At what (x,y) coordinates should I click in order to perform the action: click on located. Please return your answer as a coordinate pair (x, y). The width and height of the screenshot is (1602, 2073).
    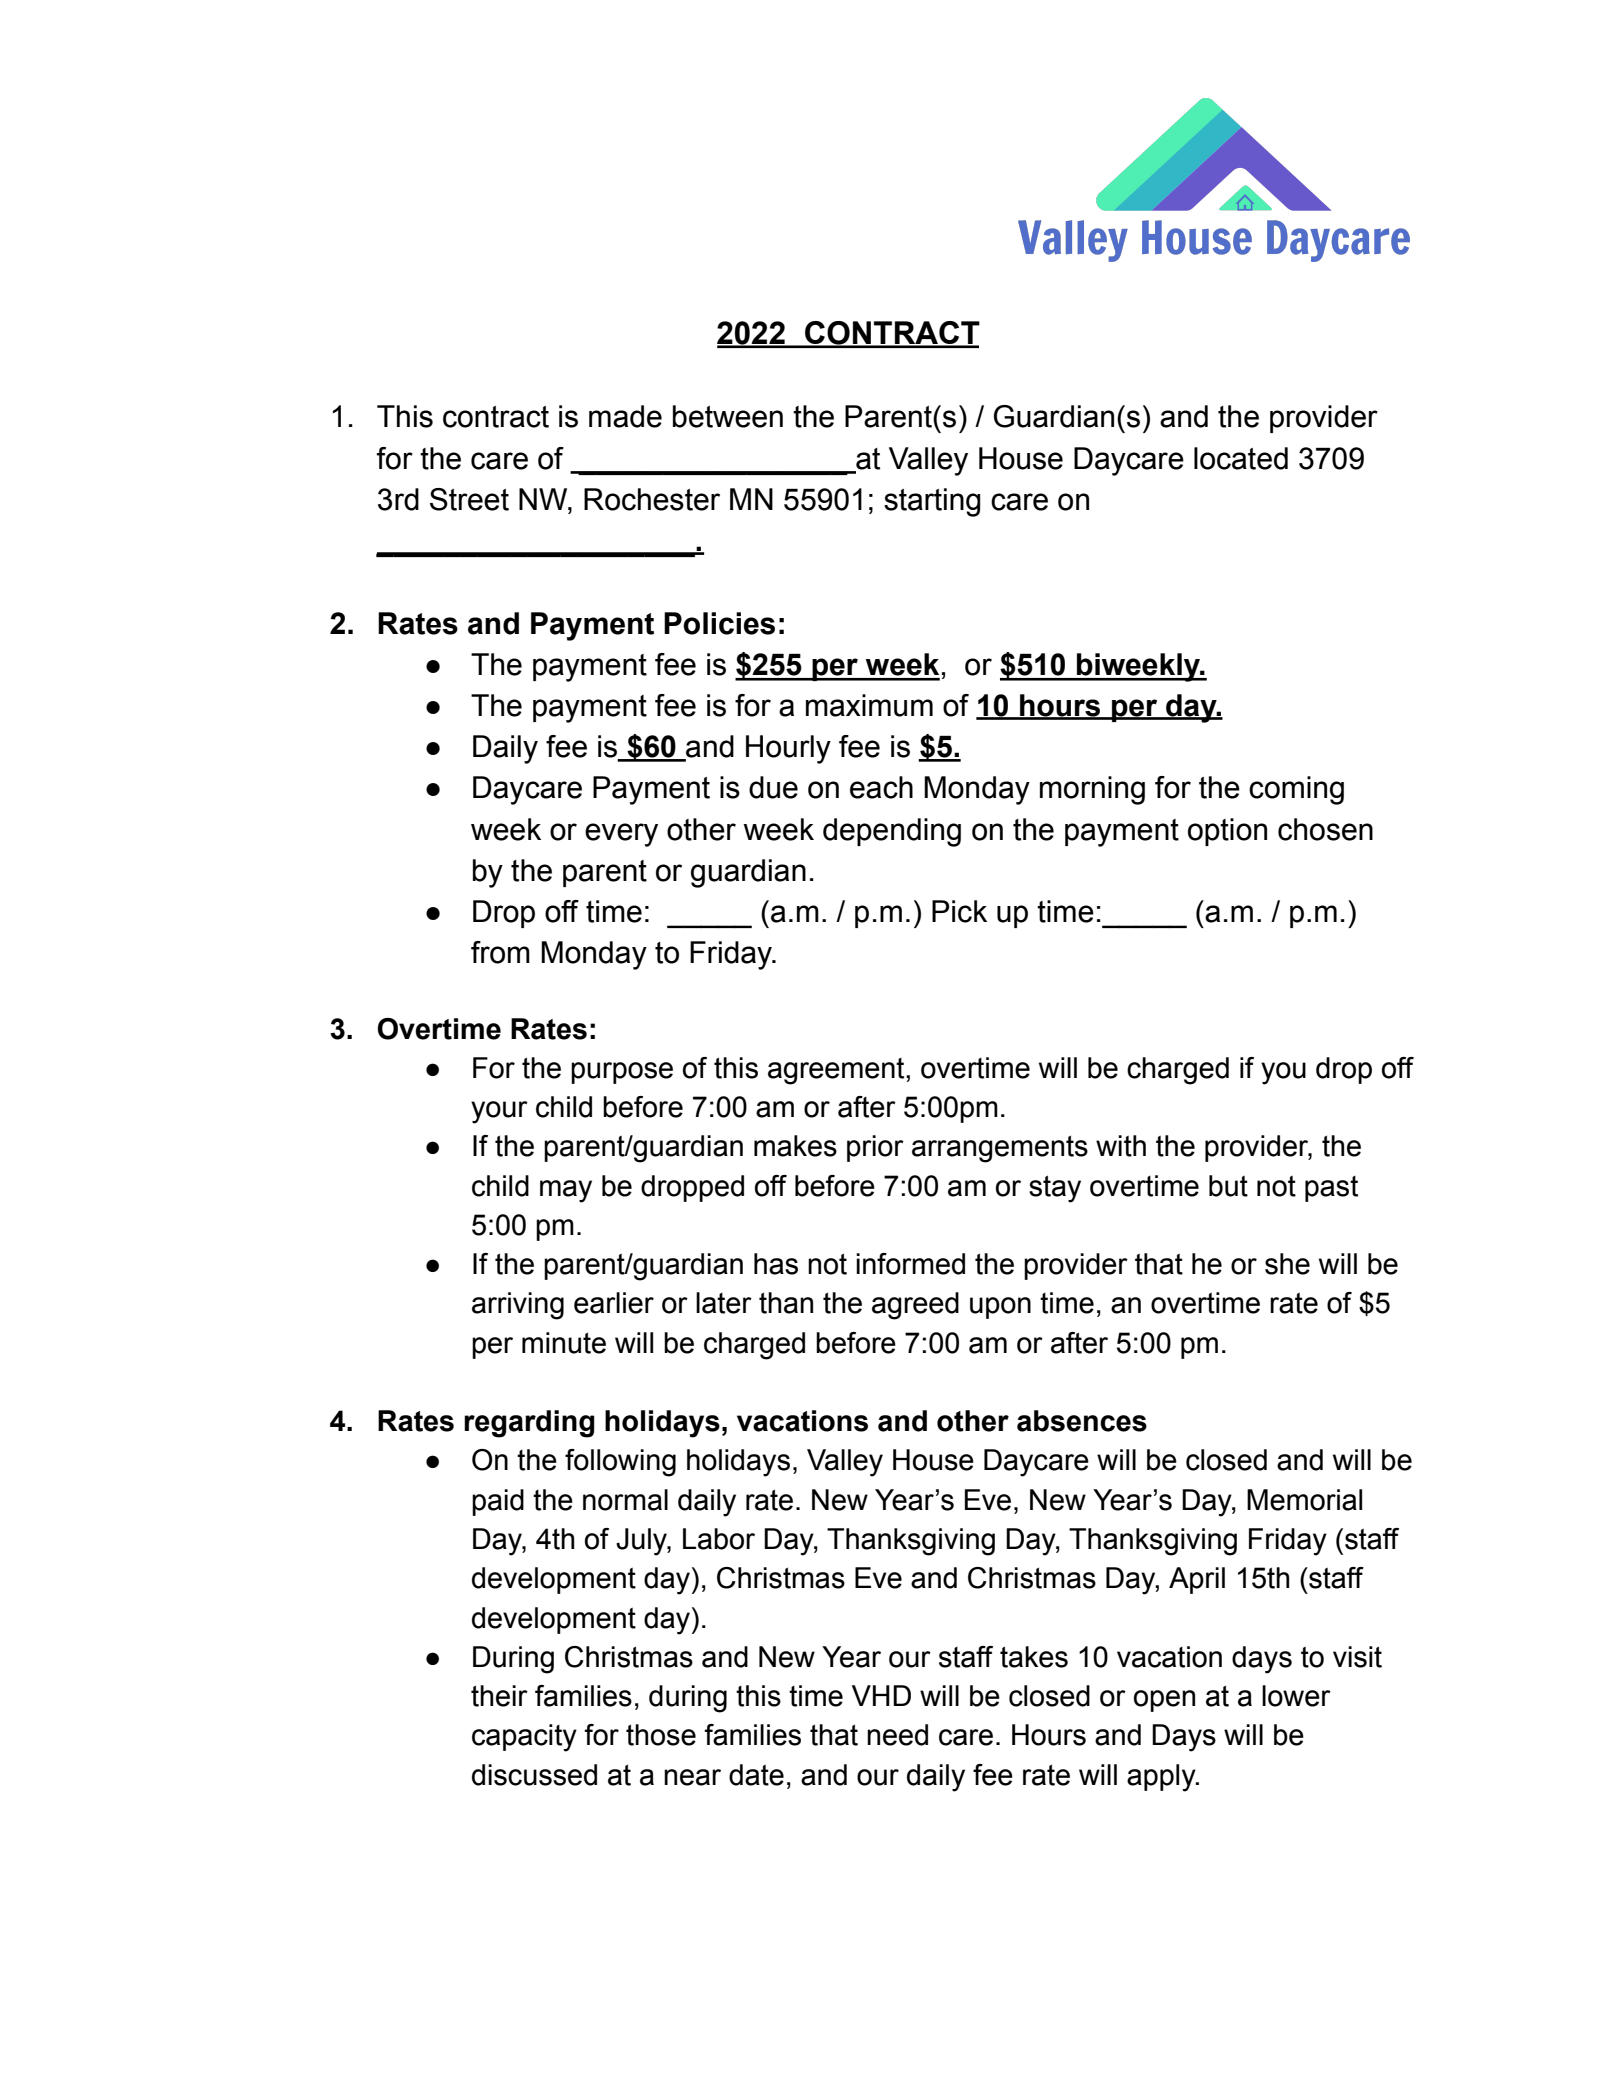
    Looking at the image, I should click on (1241, 458).
